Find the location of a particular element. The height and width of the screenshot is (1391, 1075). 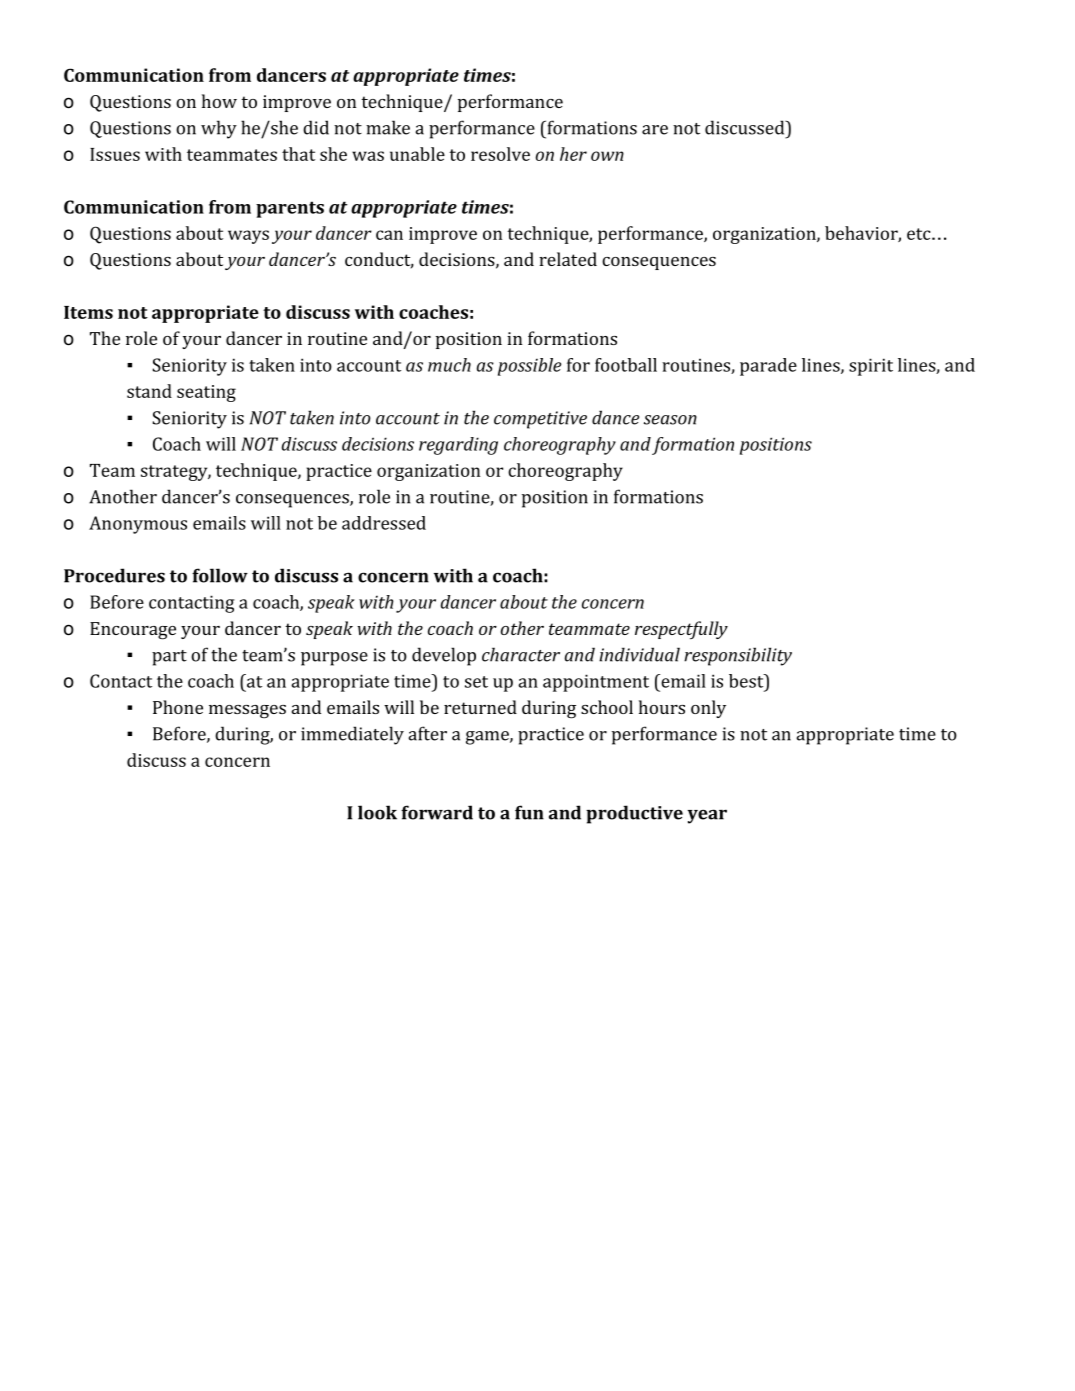

why is located at coordinates (219, 129).
